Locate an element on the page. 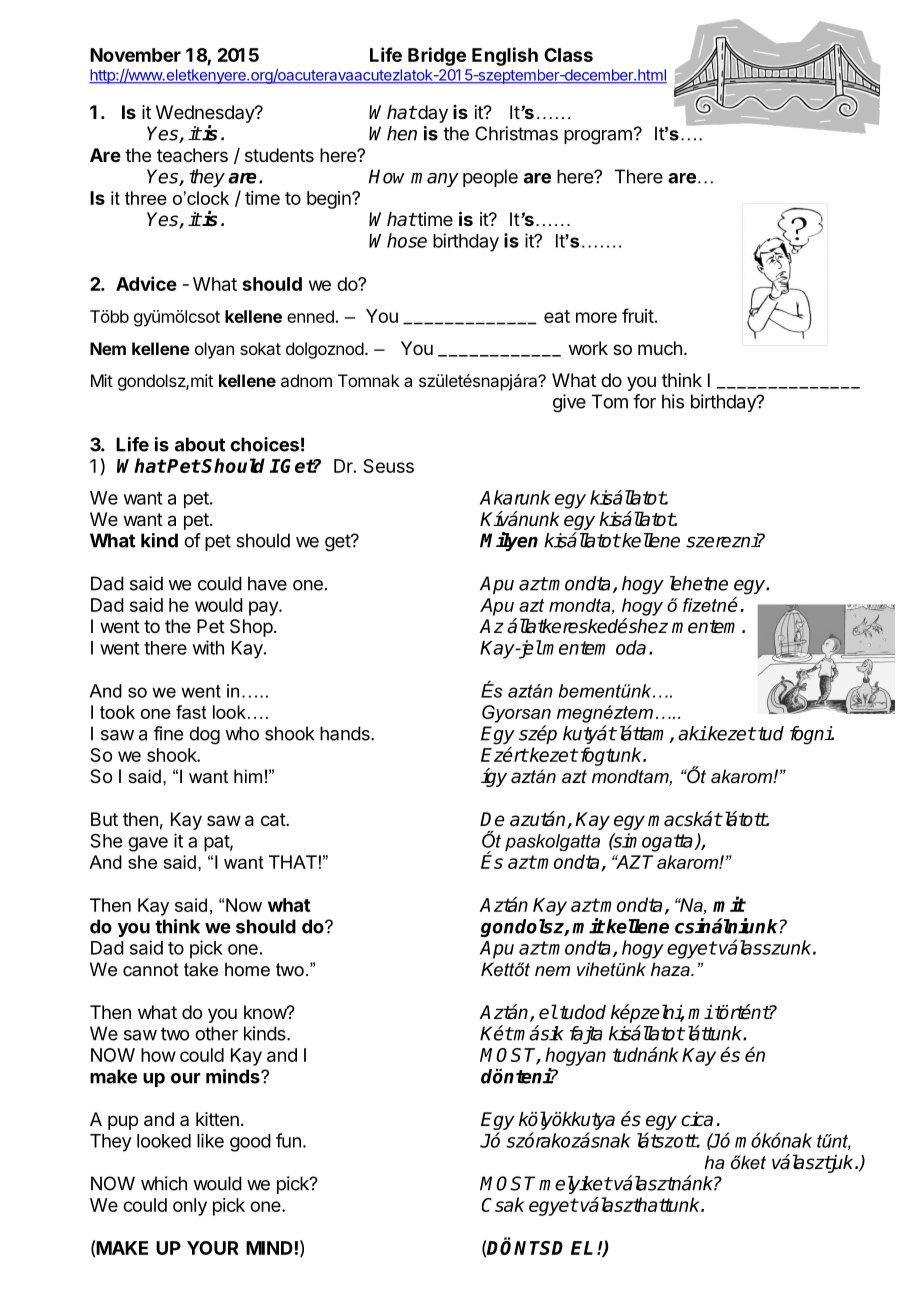  oda is located at coordinates (631, 647).
